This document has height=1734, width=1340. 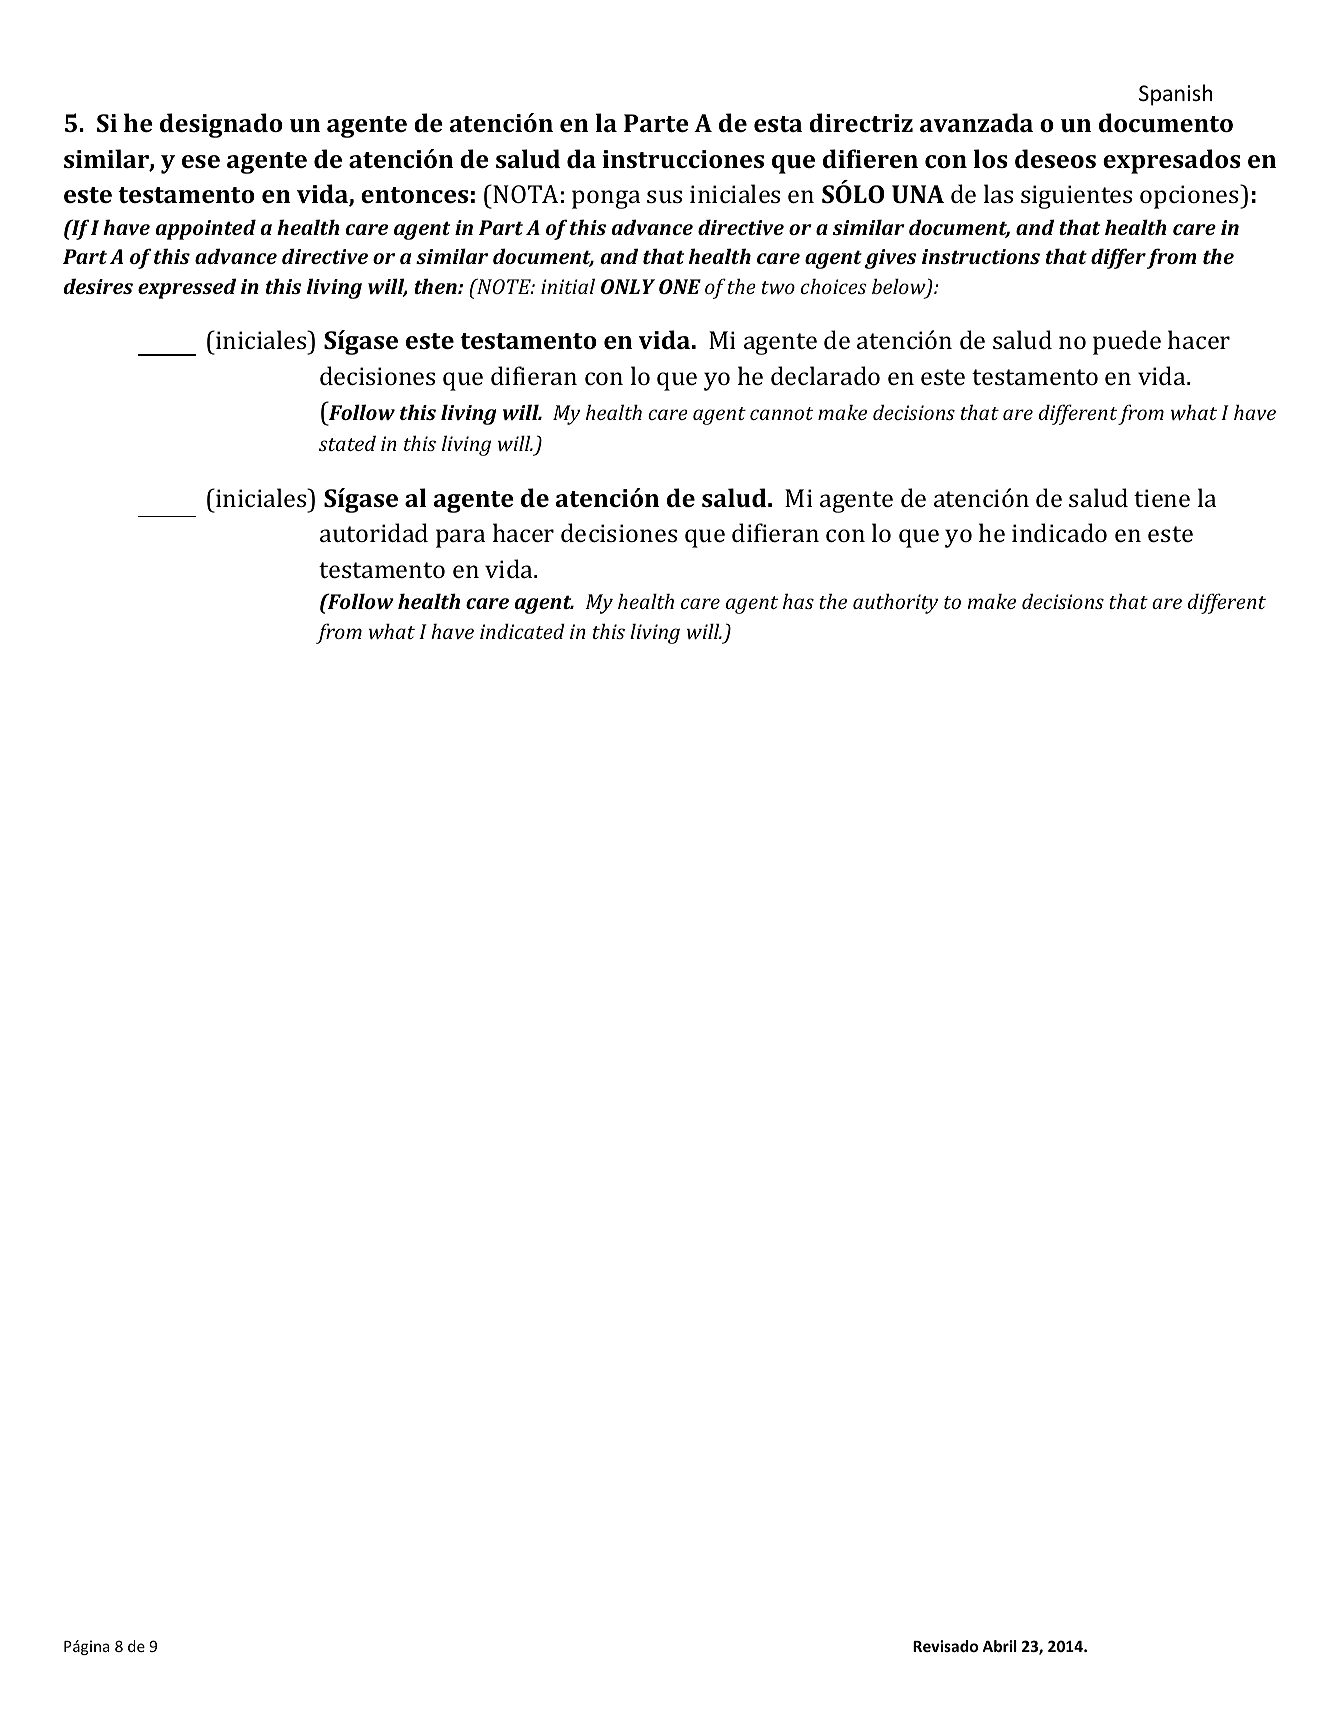 I want to click on los, so click(x=991, y=158).
